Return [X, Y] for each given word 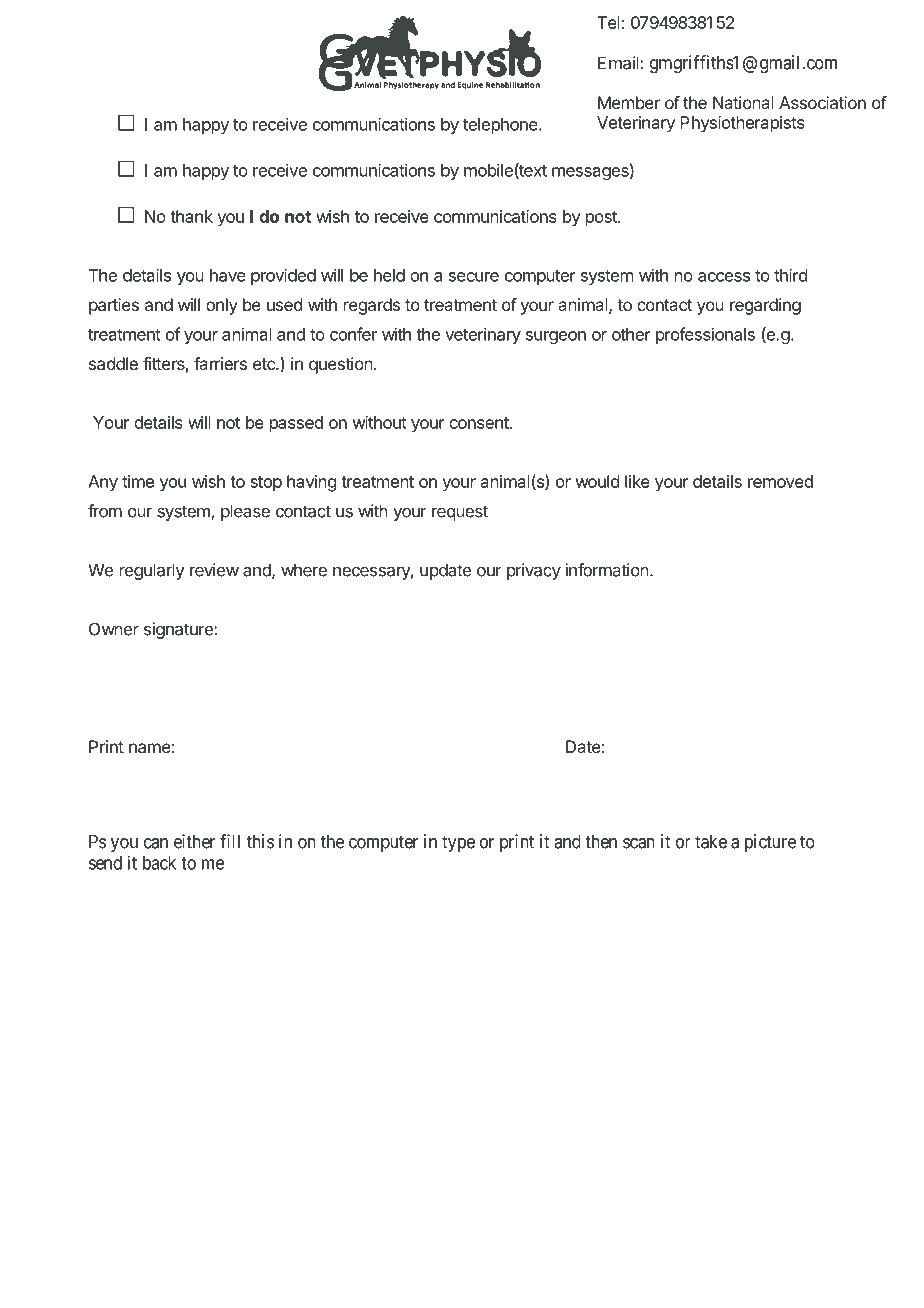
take [711, 841]
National [743, 102]
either [194, 841]
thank [191, 216]
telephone [501, 126]
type [458, 843]
